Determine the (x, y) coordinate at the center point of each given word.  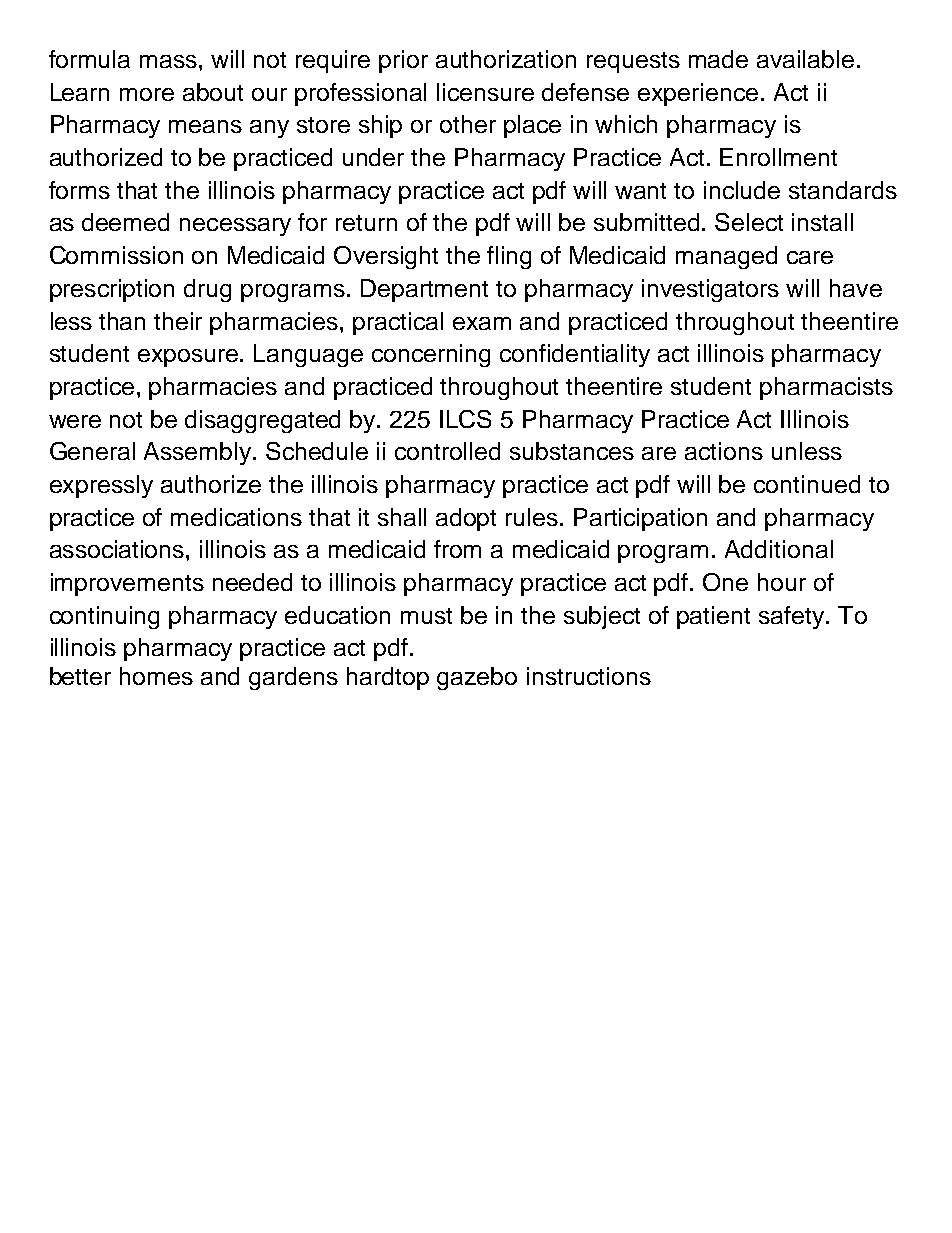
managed (726, 257)
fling (509, 257)
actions (724, 451)
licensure (485, 92)
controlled (447, 451)
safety (793, 617)
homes (156, 676)
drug (207, 290)
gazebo (477, 678)
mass (168, 61)
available (805, 59)
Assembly (199, 453)
